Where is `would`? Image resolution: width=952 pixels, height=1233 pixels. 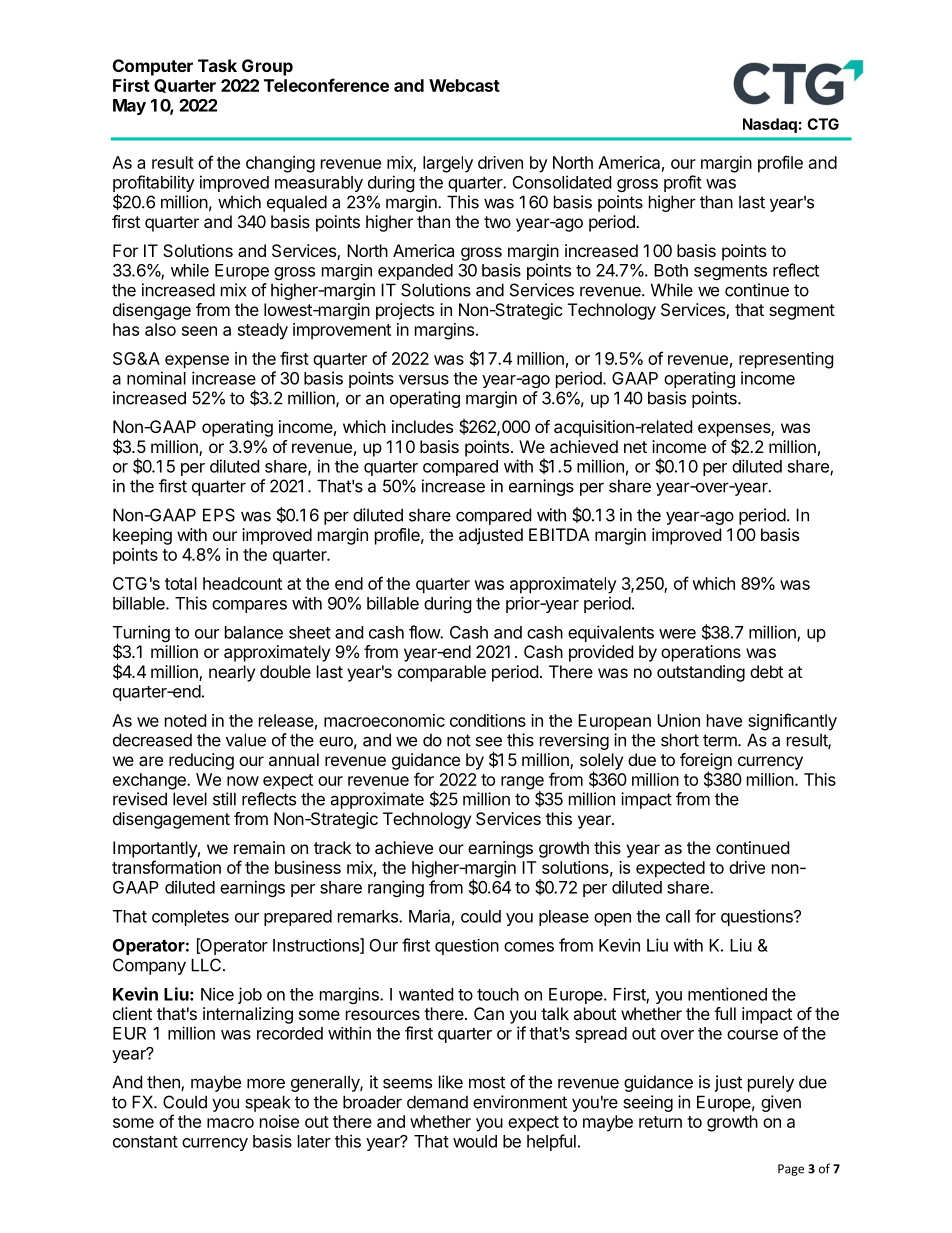 would is located at coordinates (475, 1141).
